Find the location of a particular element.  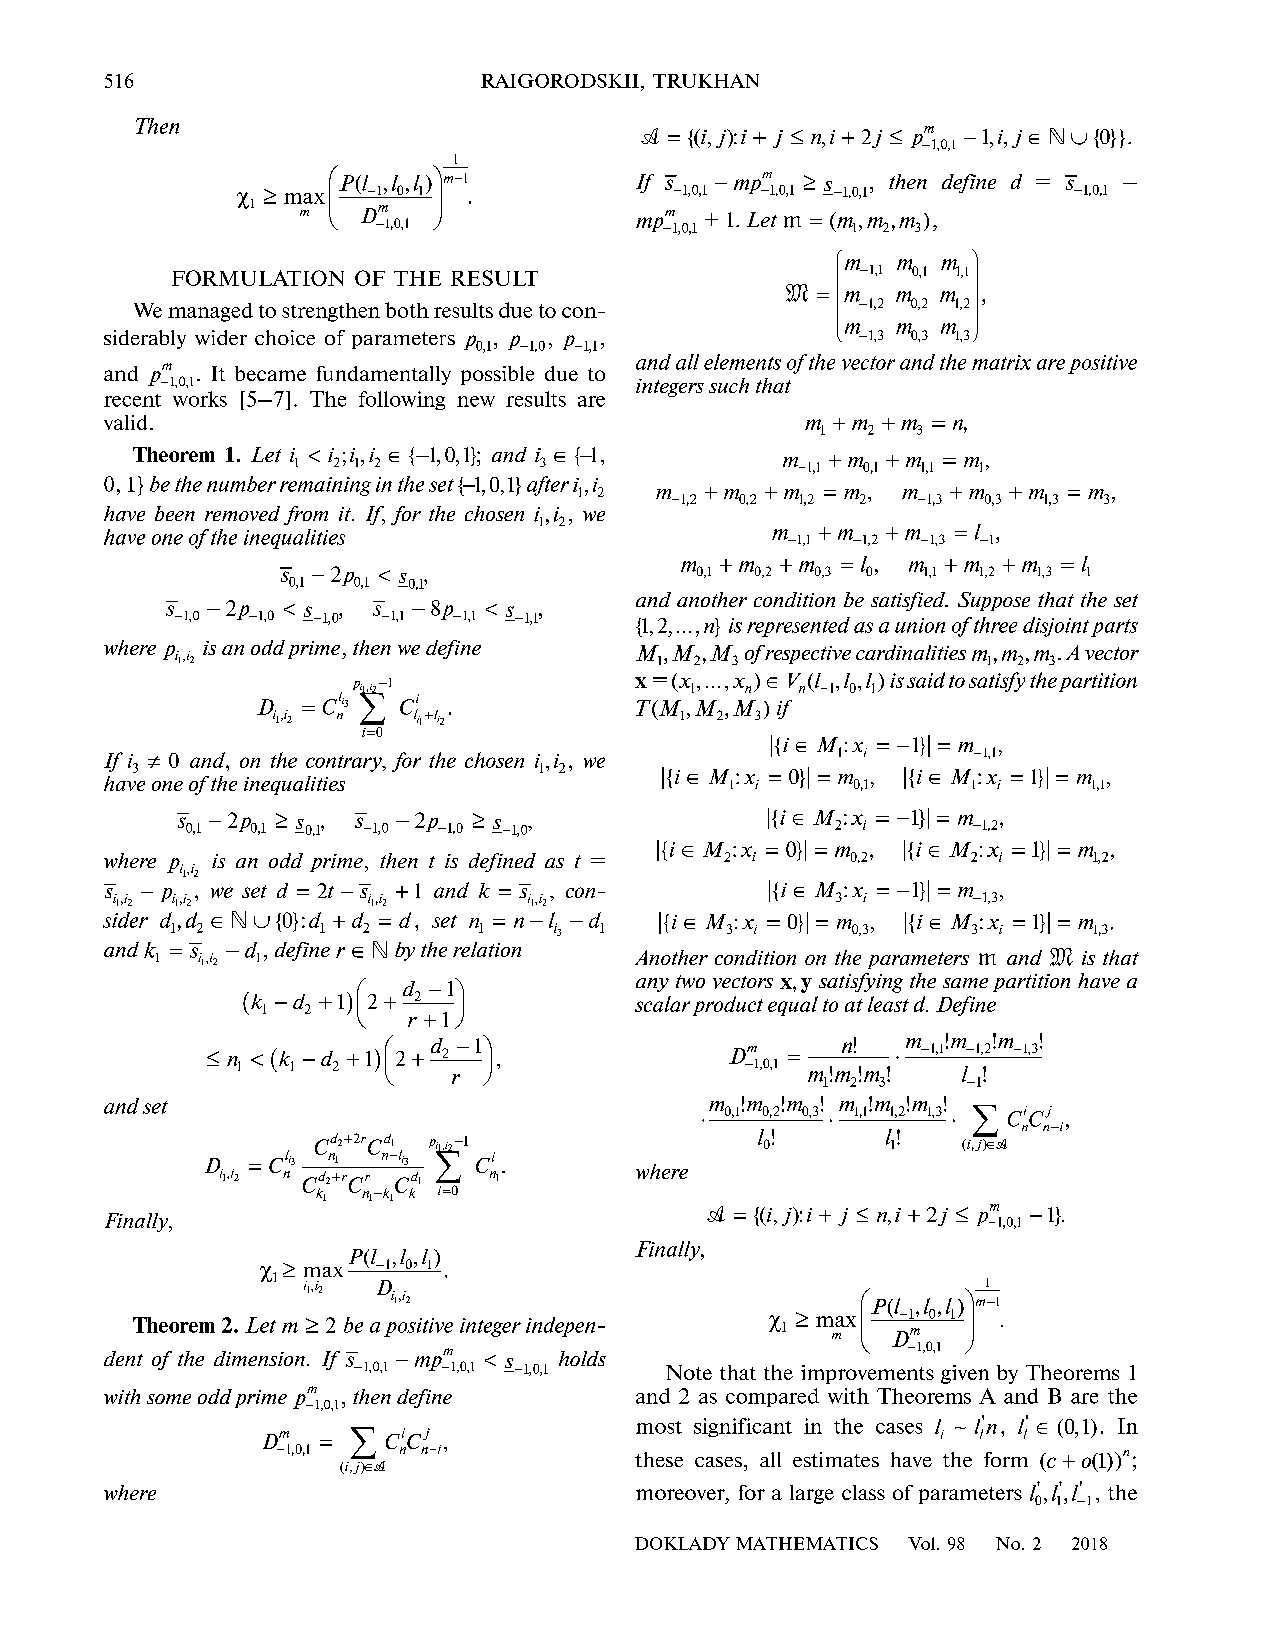

matrix is located at coordinates (1001, 362).
